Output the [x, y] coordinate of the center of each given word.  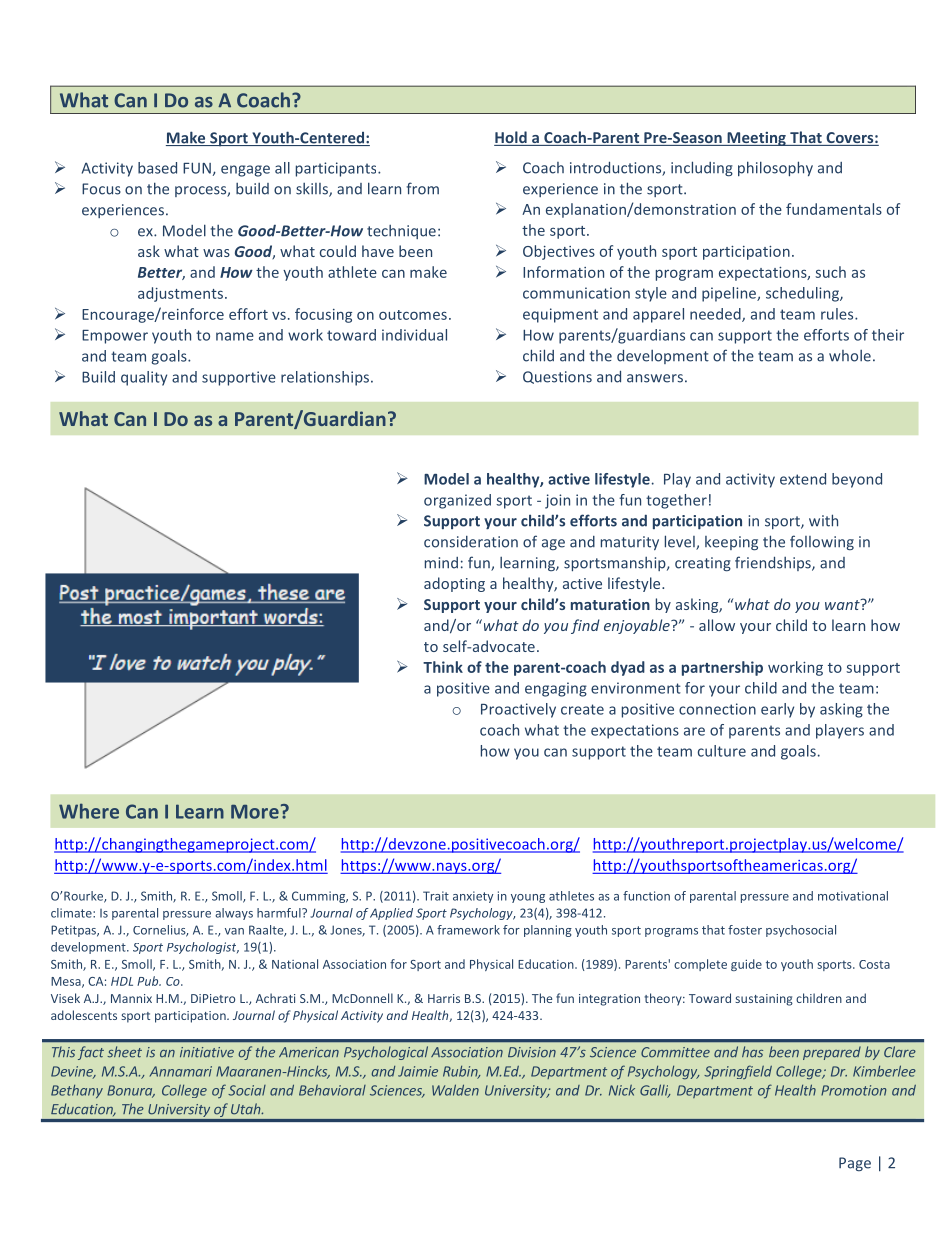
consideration [471, 542]
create [582, 709]
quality [144, 378]
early [777, 710]
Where [89, 811]
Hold [511, 138]
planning [548, 931]
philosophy [775, 168]
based [157, 168]
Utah [247, 1109]
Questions [557, 377]
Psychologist [203, 948]
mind [441, 563]
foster [745, 930]
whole [850, 356]
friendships [774, 563]
